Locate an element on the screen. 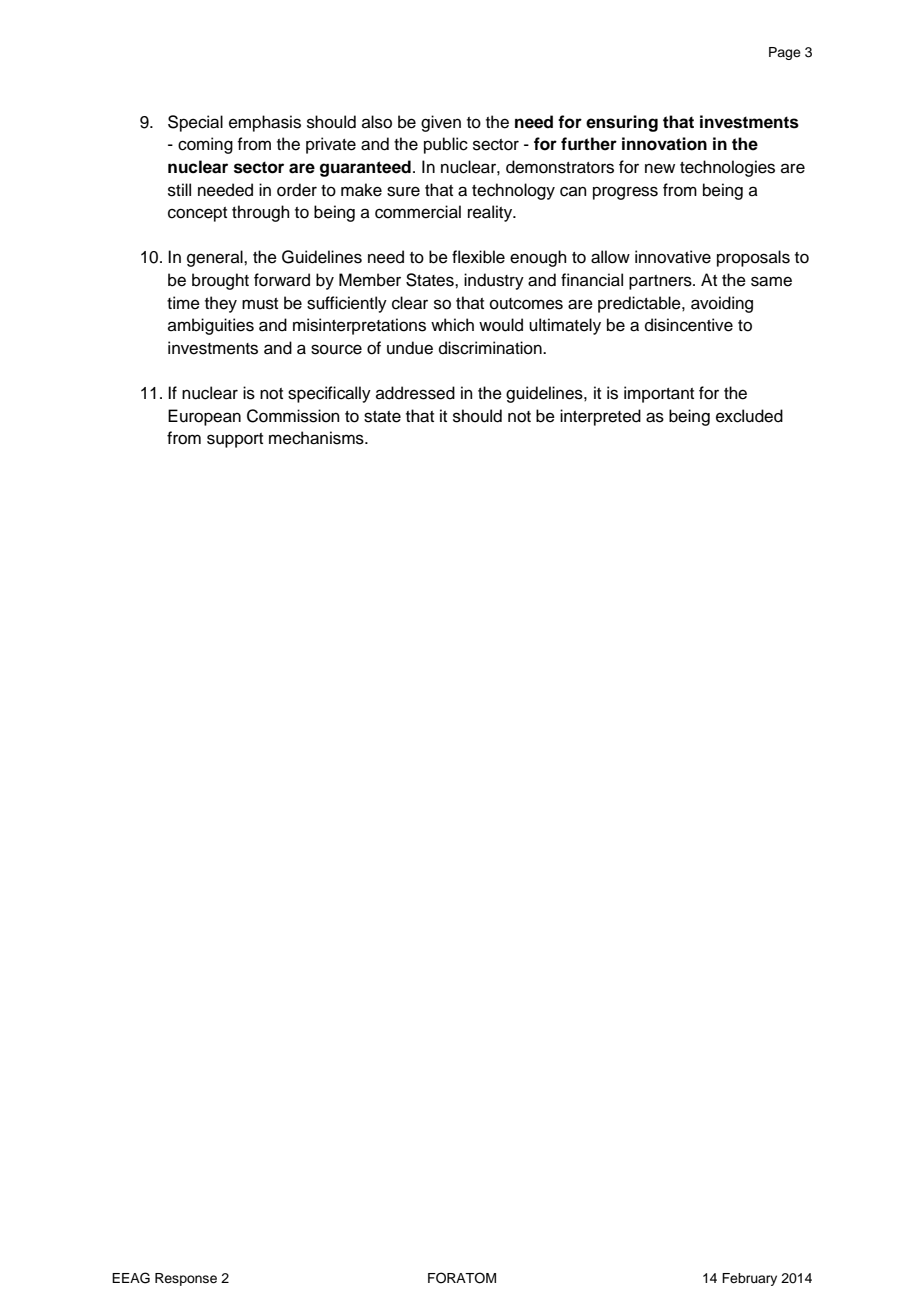 This screenshot has width=924, height=1308. innovation is located at coordinates (664, 144).
